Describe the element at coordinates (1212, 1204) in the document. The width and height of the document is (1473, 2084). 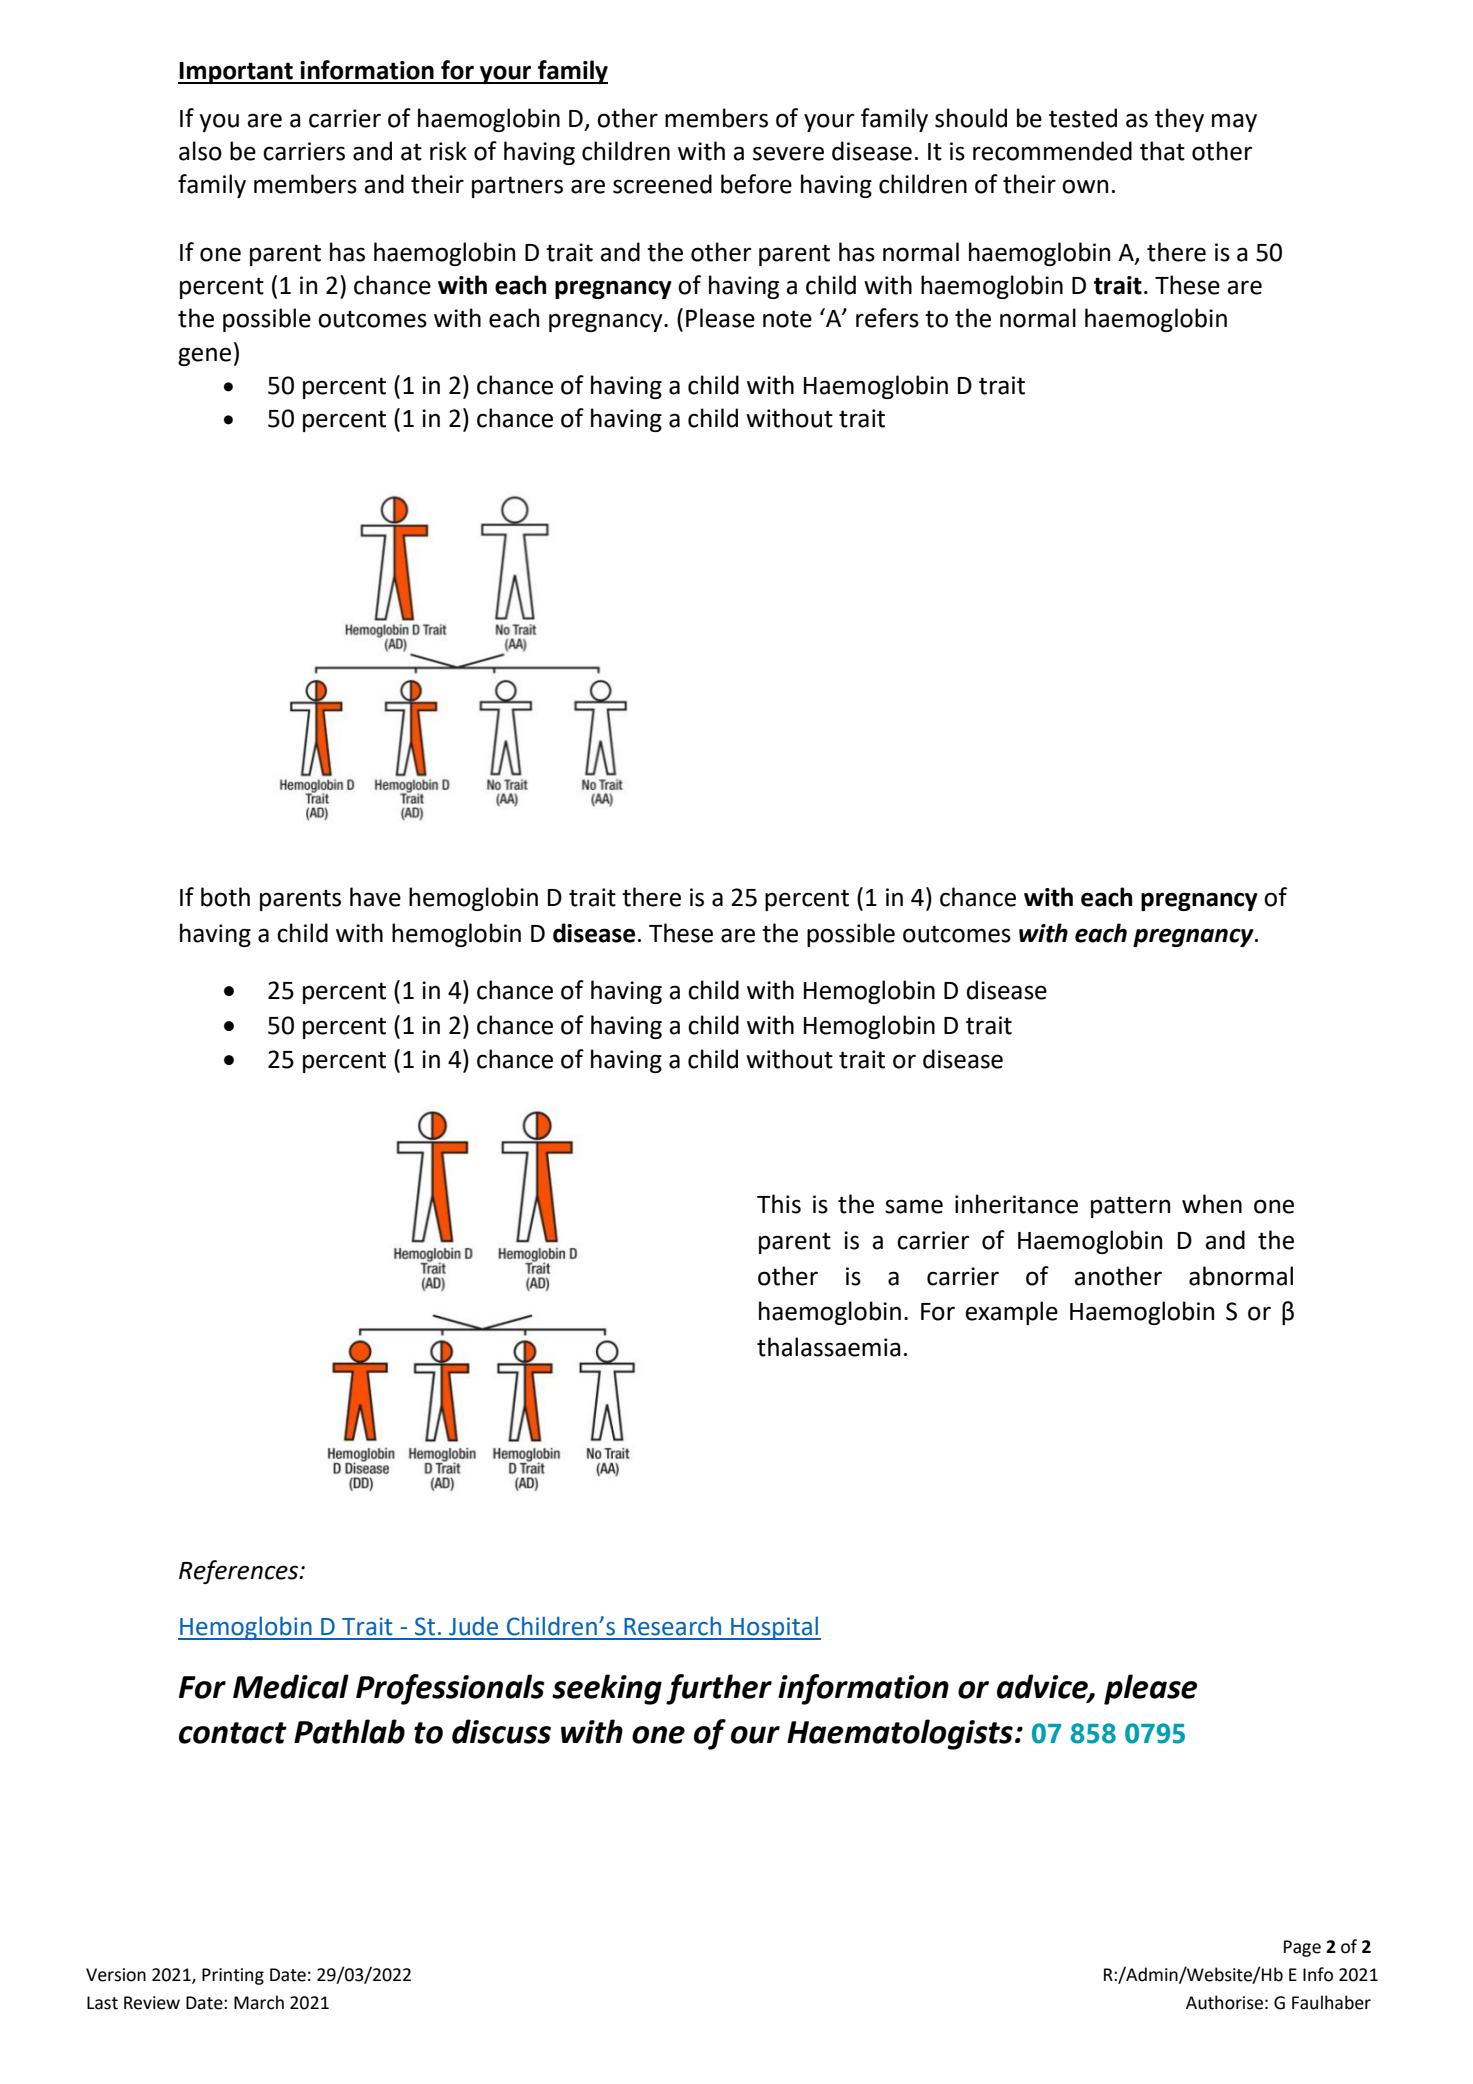
I see `when` at that location.
